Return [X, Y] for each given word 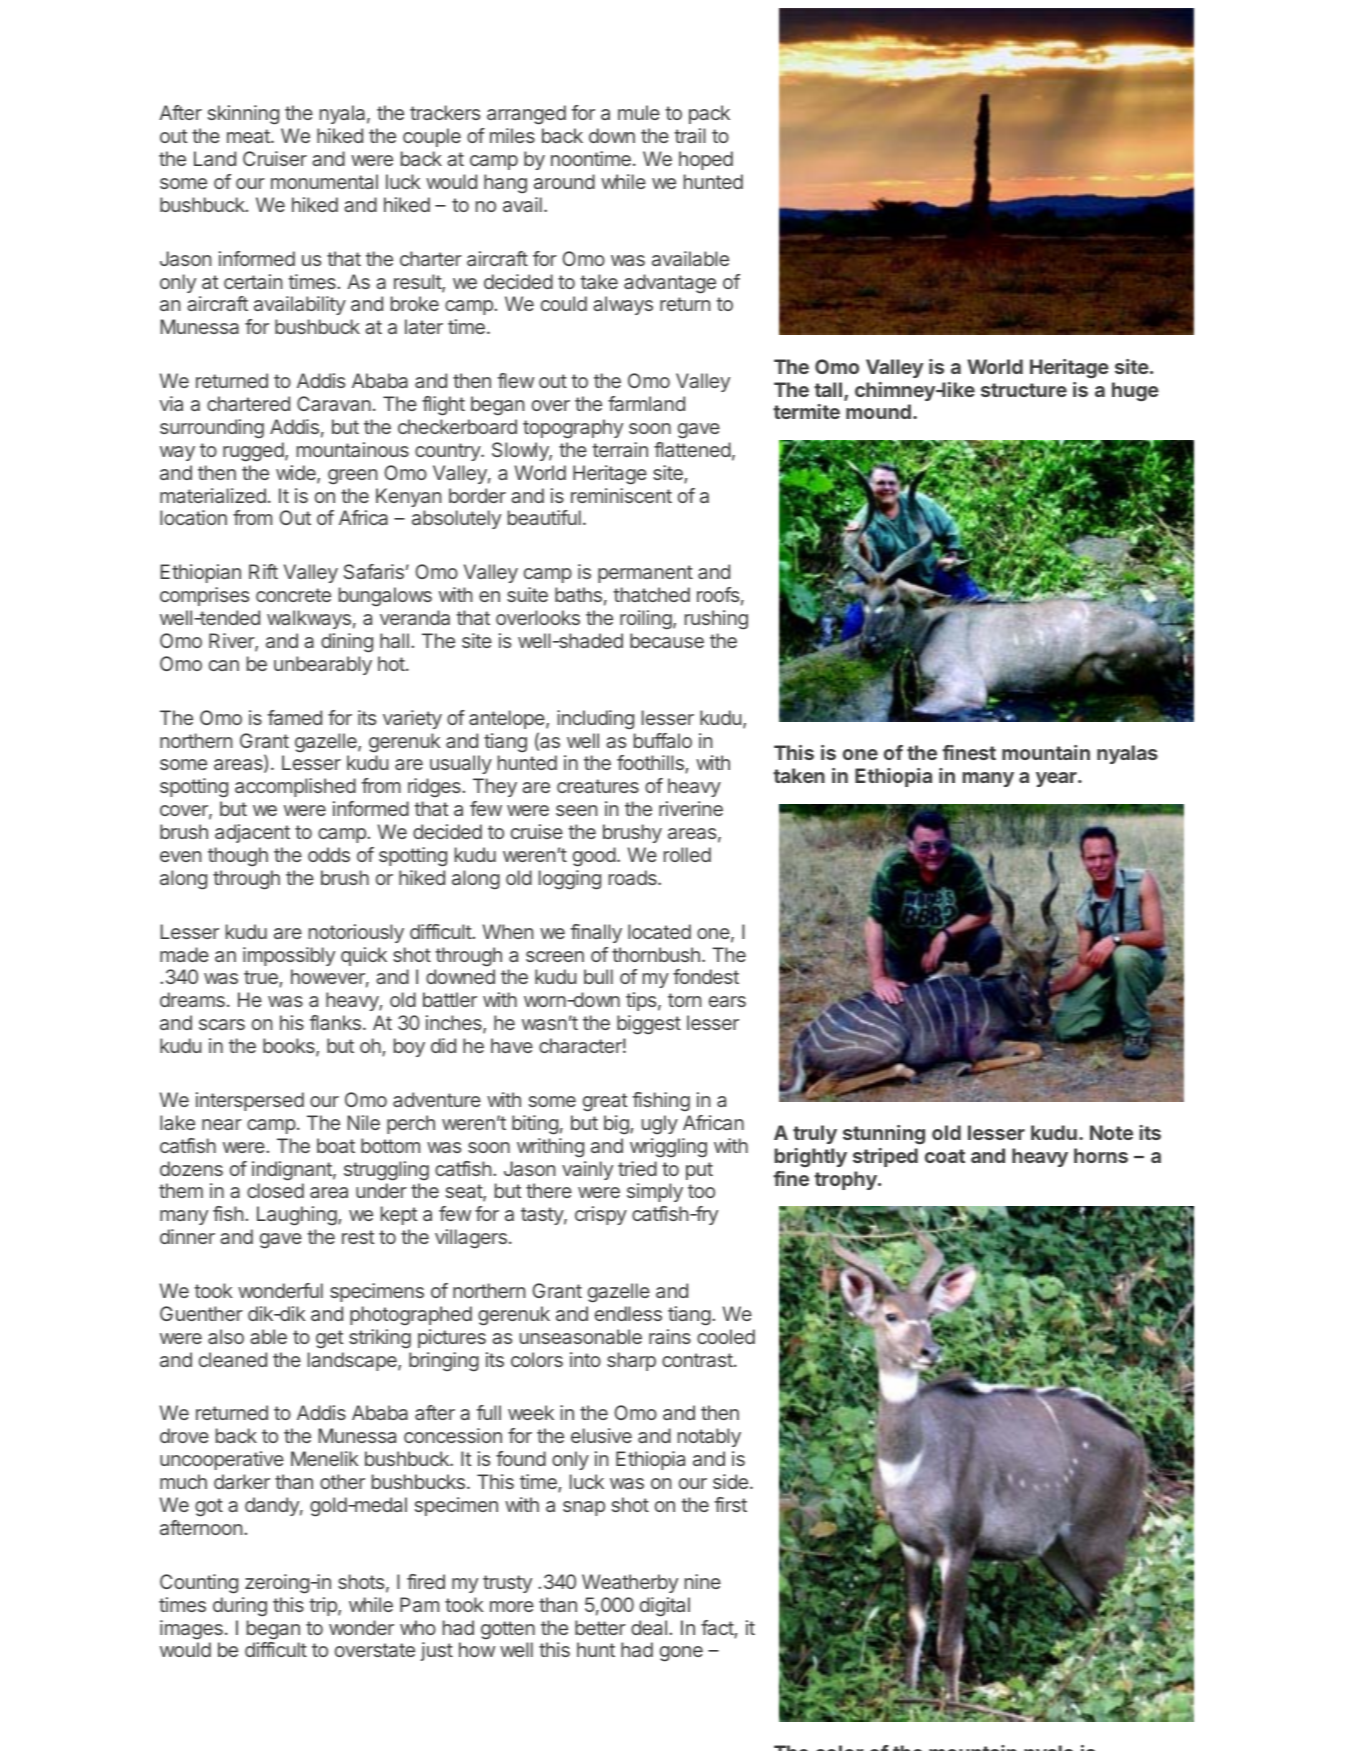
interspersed [250, 1101]
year [1057, 779]
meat [249, 136]
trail [690, 135]
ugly [660, 1125]
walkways [309, 619]
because [667, 640]
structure [1024, 390]
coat [945, 1156]
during [240, 1607]
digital [665, 1607]
